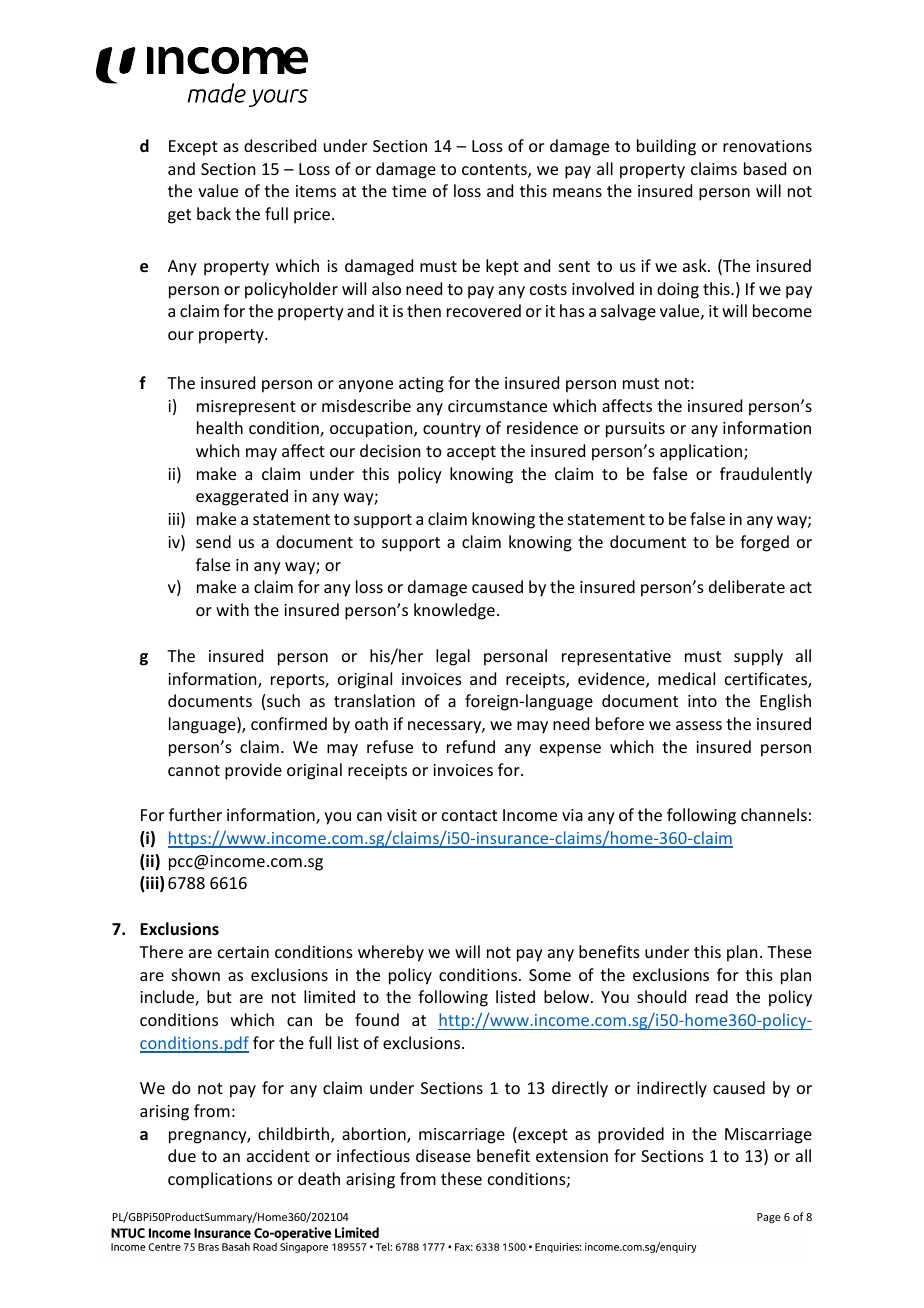  I want to click on legal, so click(453, 657).
